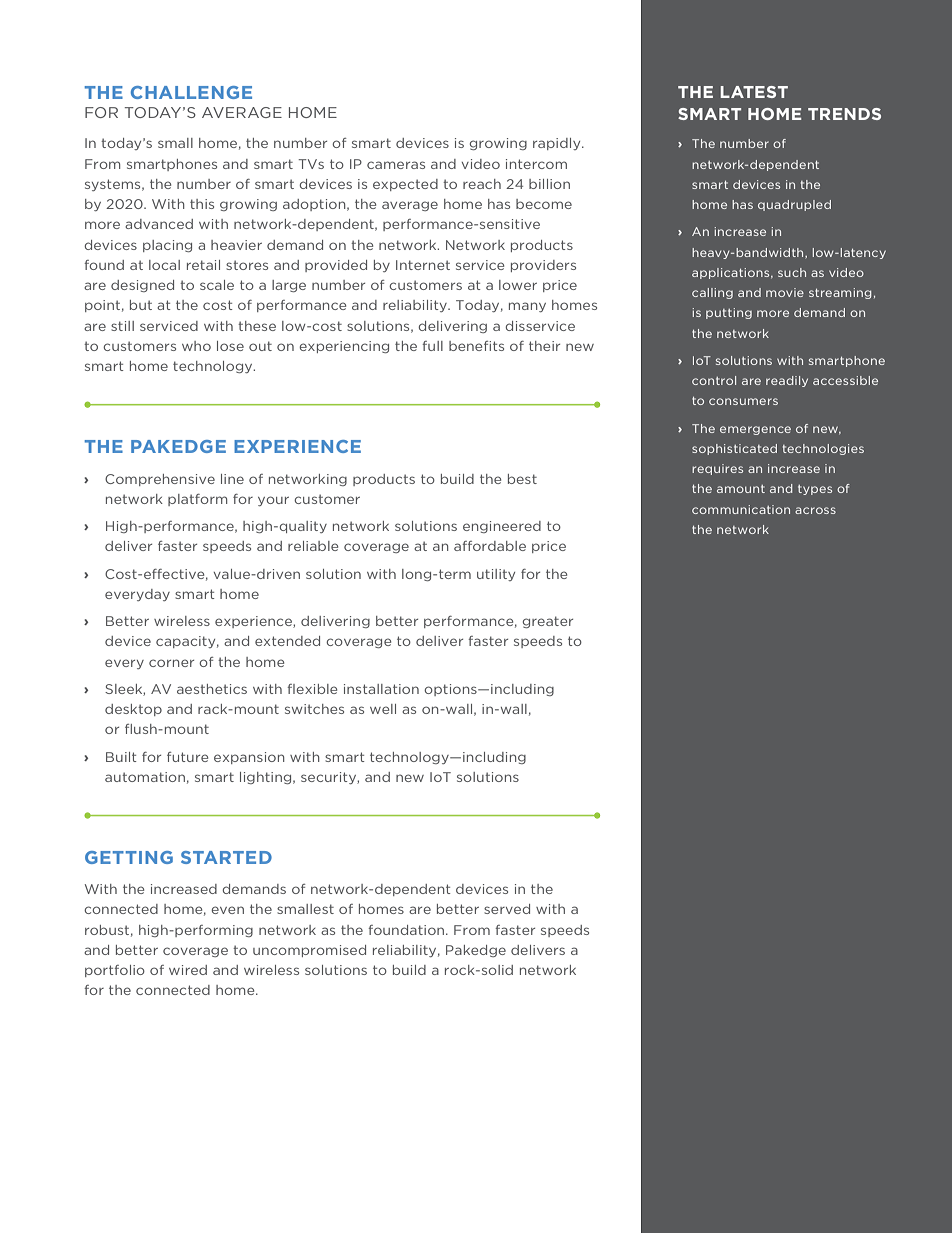 The image size is (952, 1233). I want to click on platform, so click(197, 500).
